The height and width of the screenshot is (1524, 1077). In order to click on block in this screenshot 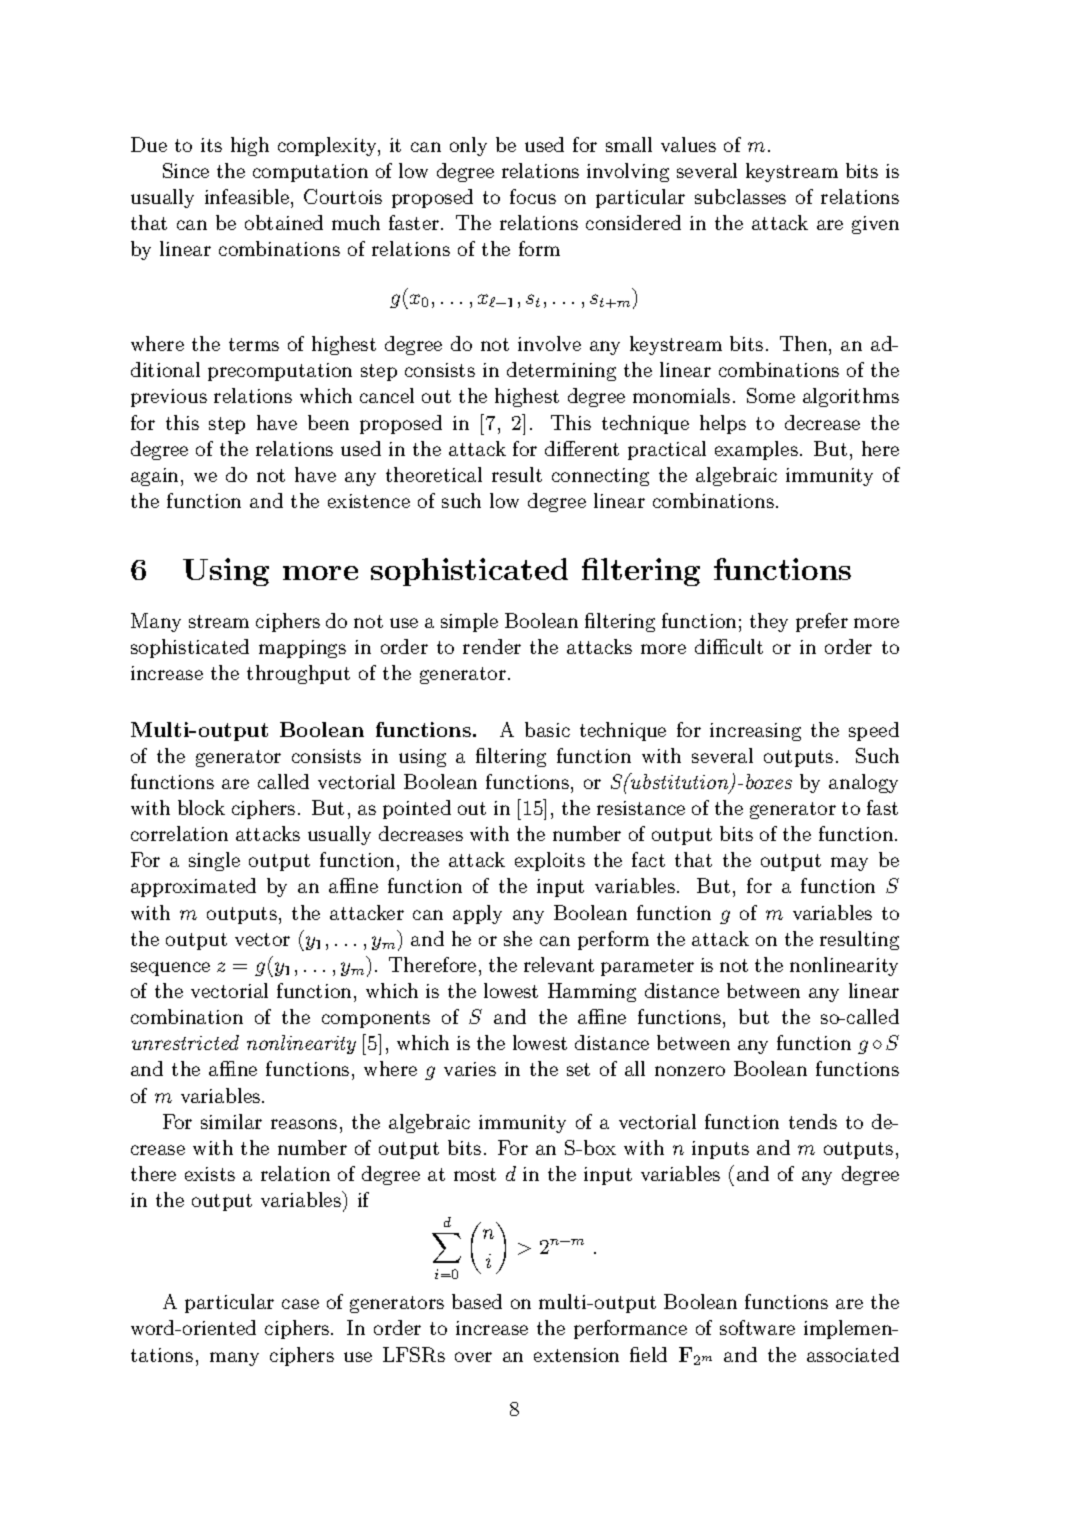, I will do `click(201, 807)`.
